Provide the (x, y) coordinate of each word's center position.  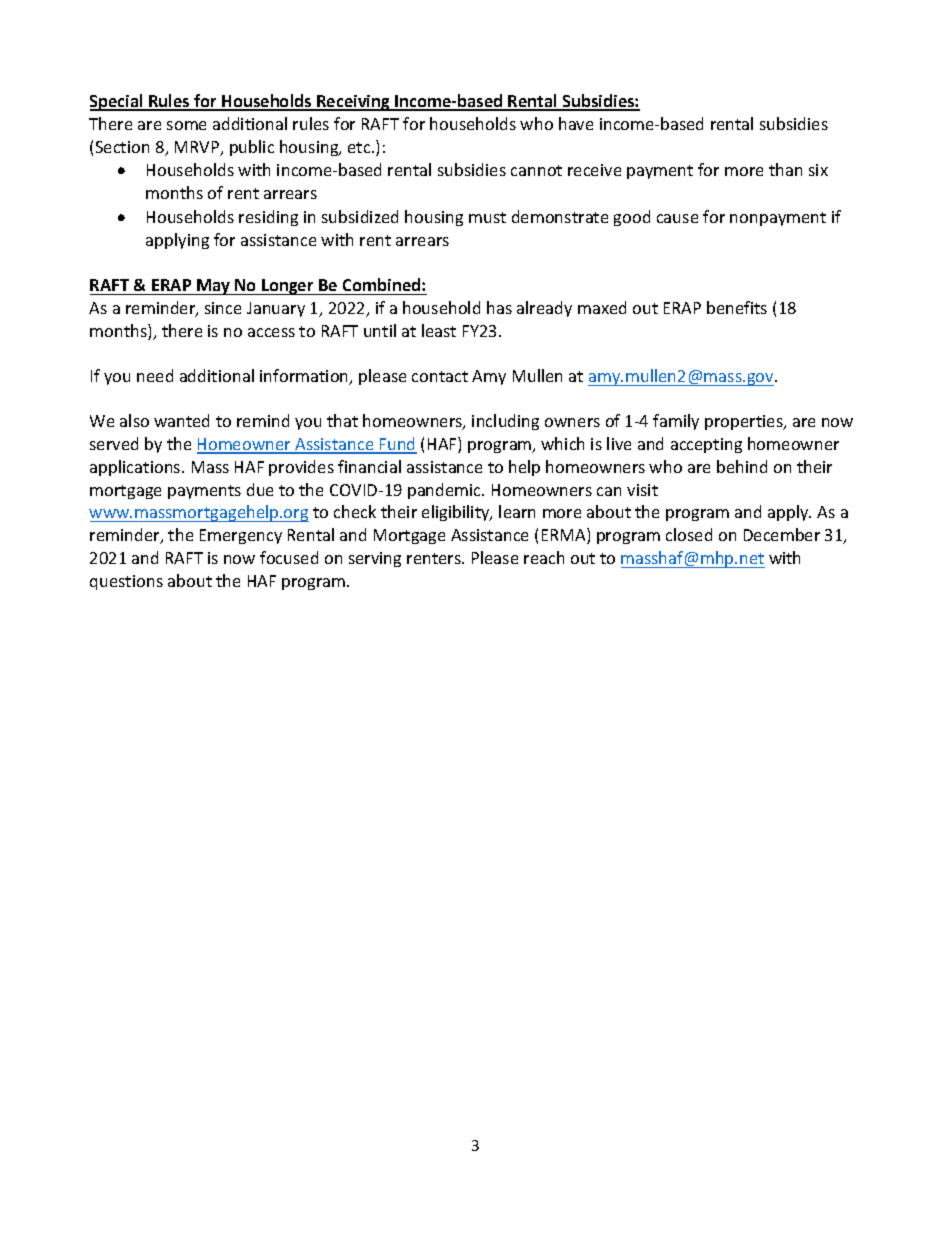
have (576, 123)
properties (745, 422)
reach (544, 557)
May (214, 287)
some (186, 125)
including (505, 422)
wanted (181, 420)
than (785, 169)
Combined (383, 284)
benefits (737, 307)
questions (126, 582)
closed (689, 534)
